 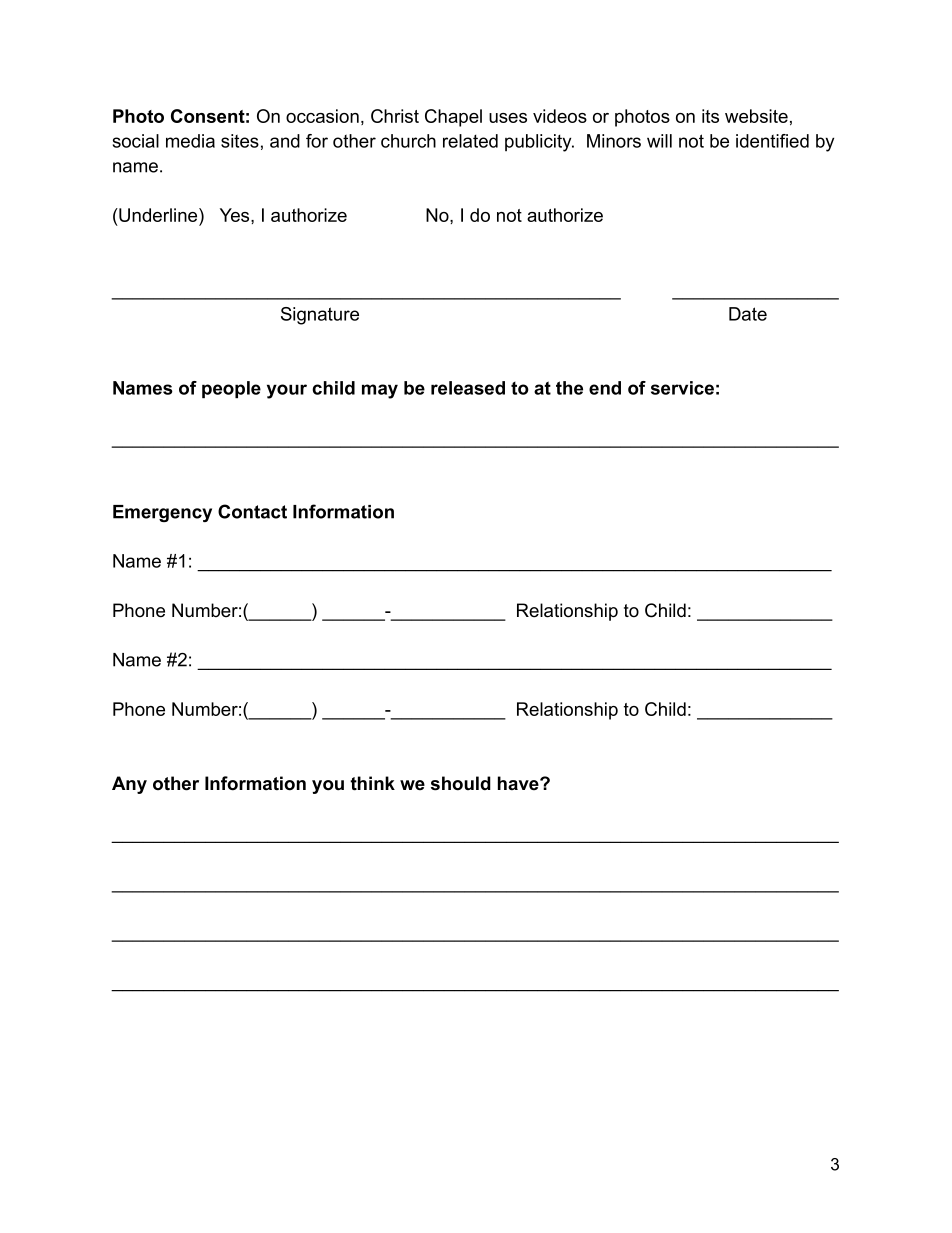 What do you see at coordinates (659, 141) in the screenshot?
I see `will` at bounding box center [659, 141].
